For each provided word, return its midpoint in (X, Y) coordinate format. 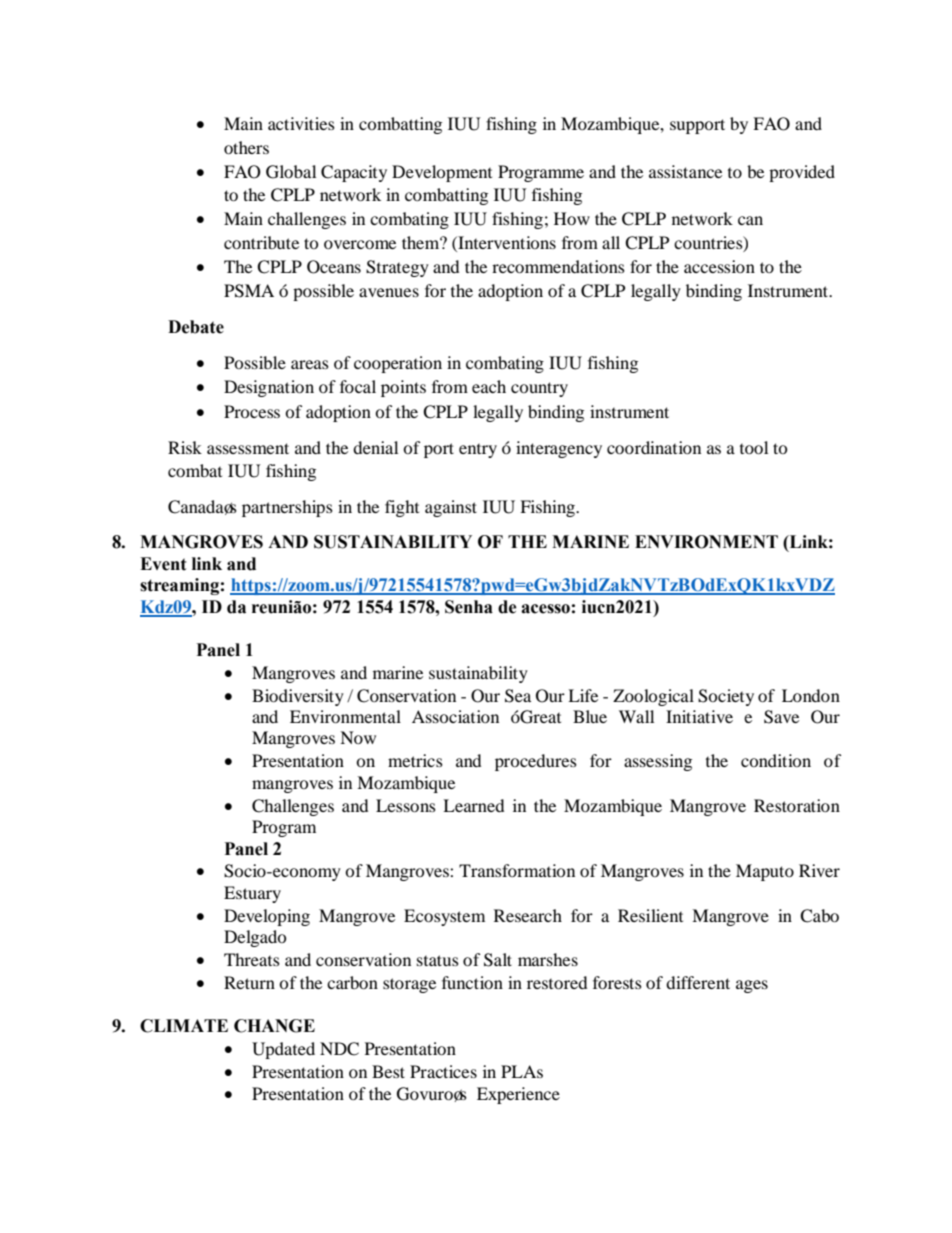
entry (478, 450)
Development (442, 173)
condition (776, 760)
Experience (518, 1095)
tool (754, 447)
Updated (283, 1050)
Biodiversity (298, 697)
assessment (248, 448)
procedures (536, 762)
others (246, 147)
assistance (685, 171)
